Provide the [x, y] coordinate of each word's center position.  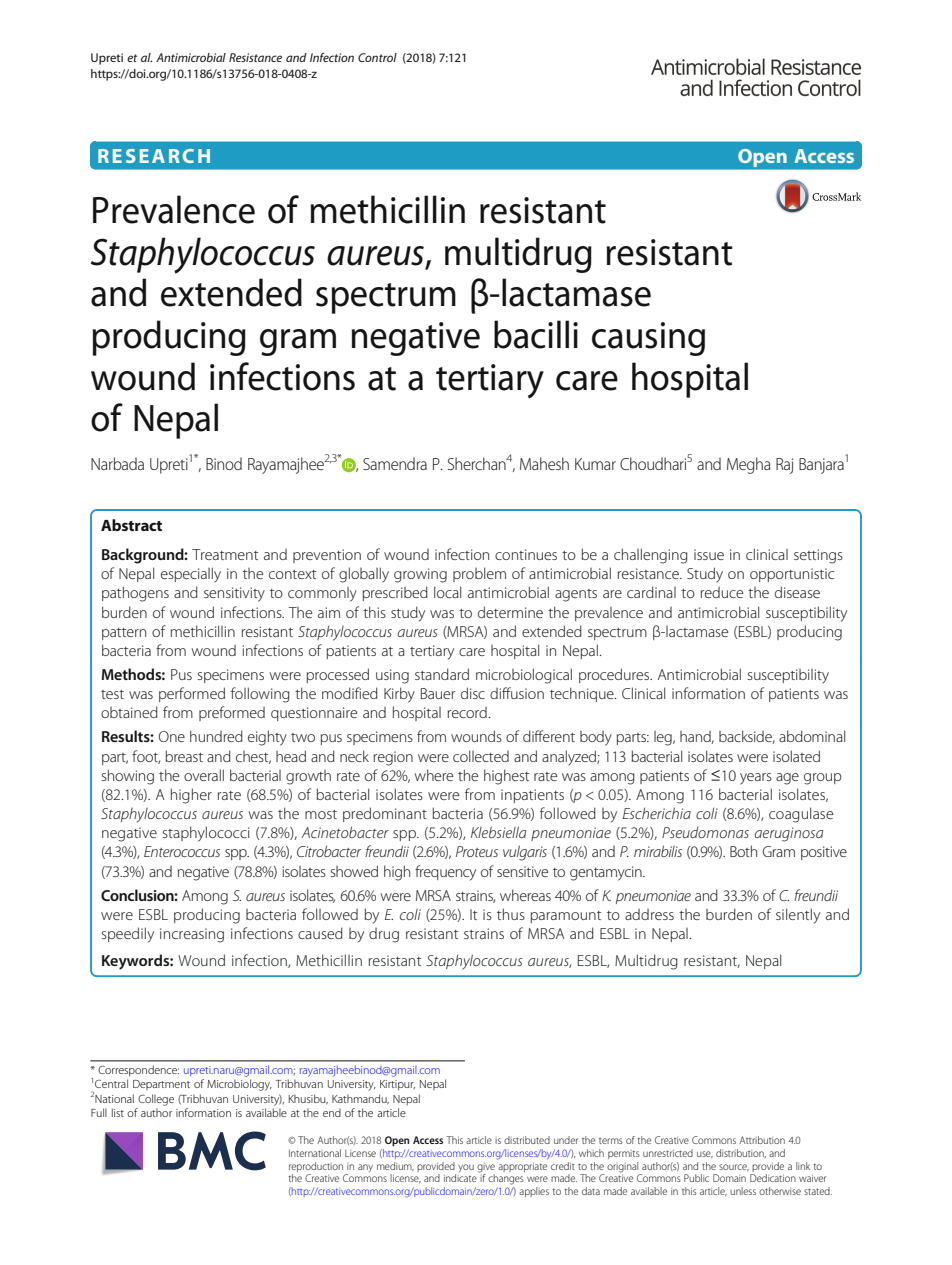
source [734, 1167]
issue [709, 554]
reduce [722, 592]
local [447, 592]
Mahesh [544, 463]
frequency [445, 873]
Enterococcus [182, 851]
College [156, 1100]
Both [743, 851]
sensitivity [234, 594]
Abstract [131, 525]
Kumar [595, 464]
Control [377, 57]
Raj [784, 466]
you [466, 1168]
